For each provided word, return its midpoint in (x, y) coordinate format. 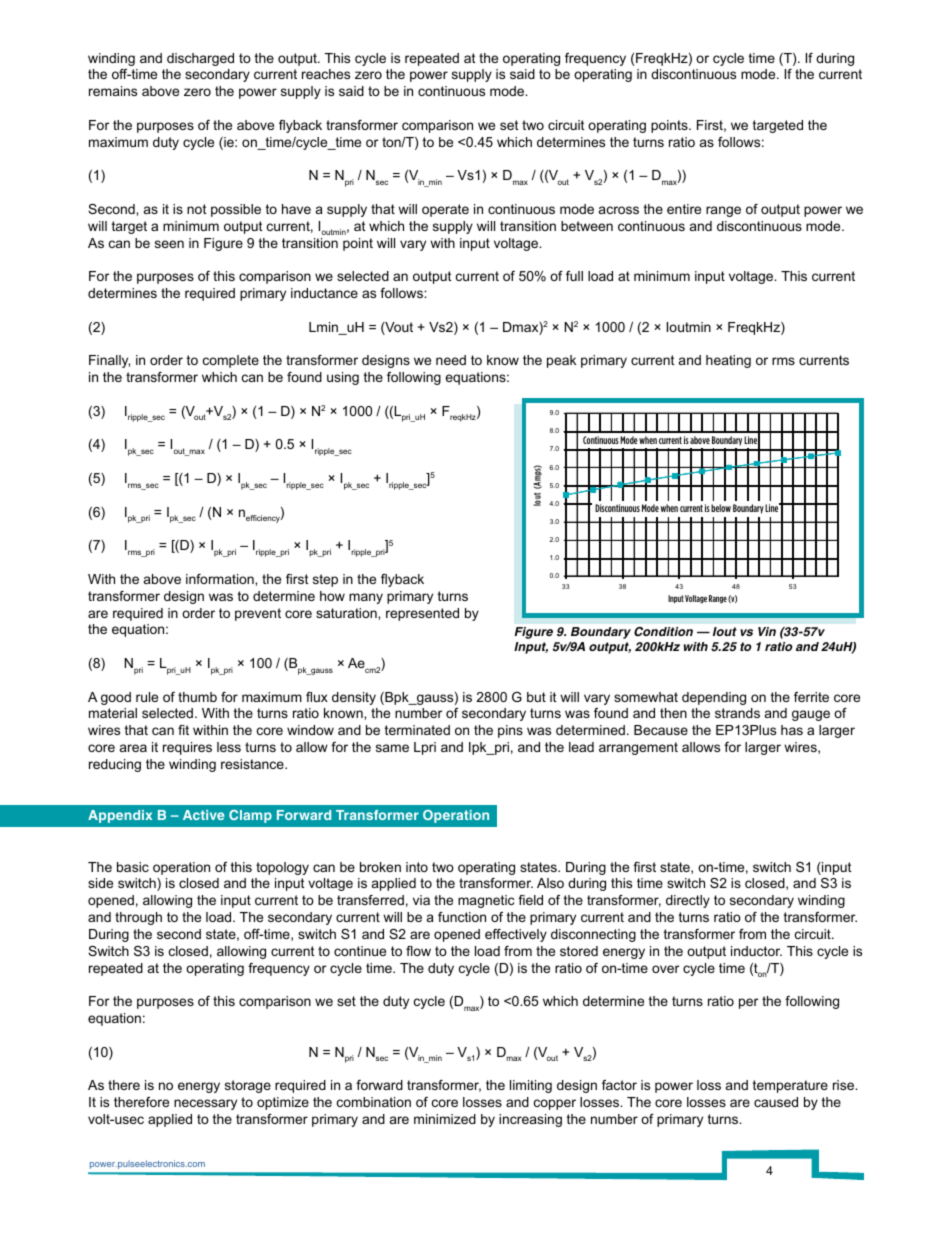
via (421, 900)
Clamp (250, 816)
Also (550, 883)
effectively (516, 935)
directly (688, 901)
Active (203, 815)
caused (776, 1102)
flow (418, 951)
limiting (531, 1086)
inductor (756, 951)
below (721, 508)
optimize (283, 1103)
